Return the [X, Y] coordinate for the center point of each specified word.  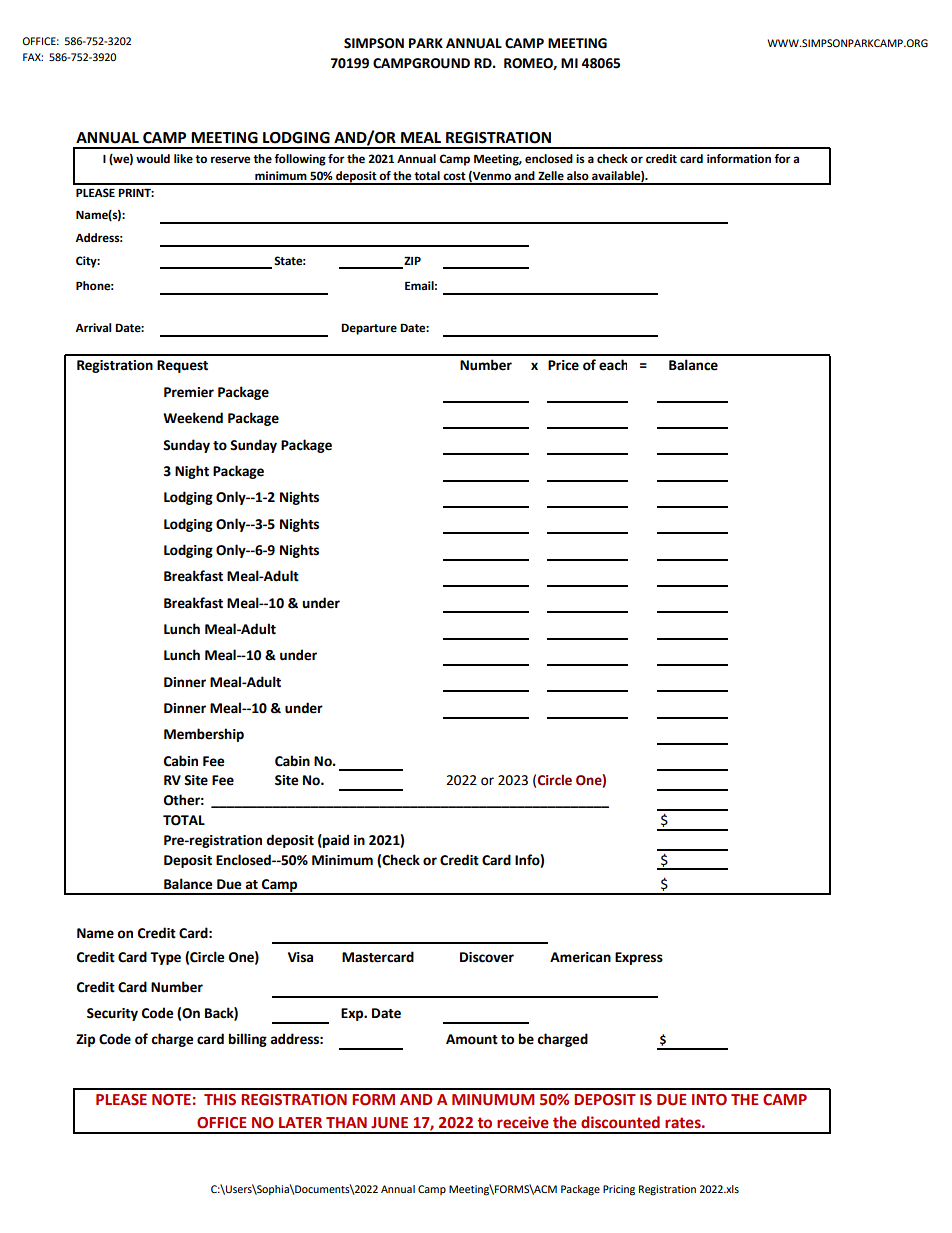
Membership [204, 735]
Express [639, 958]
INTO [709, 1100]
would [153, 159]
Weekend [193, 418]
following [300, 160]
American [580, 957]
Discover [487, 957]
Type [165, 958]
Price [563, 365]
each [613, 365]
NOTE [171, 1100]
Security [112, 1014]
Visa [300, 957]
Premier [189, 392]
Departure [369, 329]
